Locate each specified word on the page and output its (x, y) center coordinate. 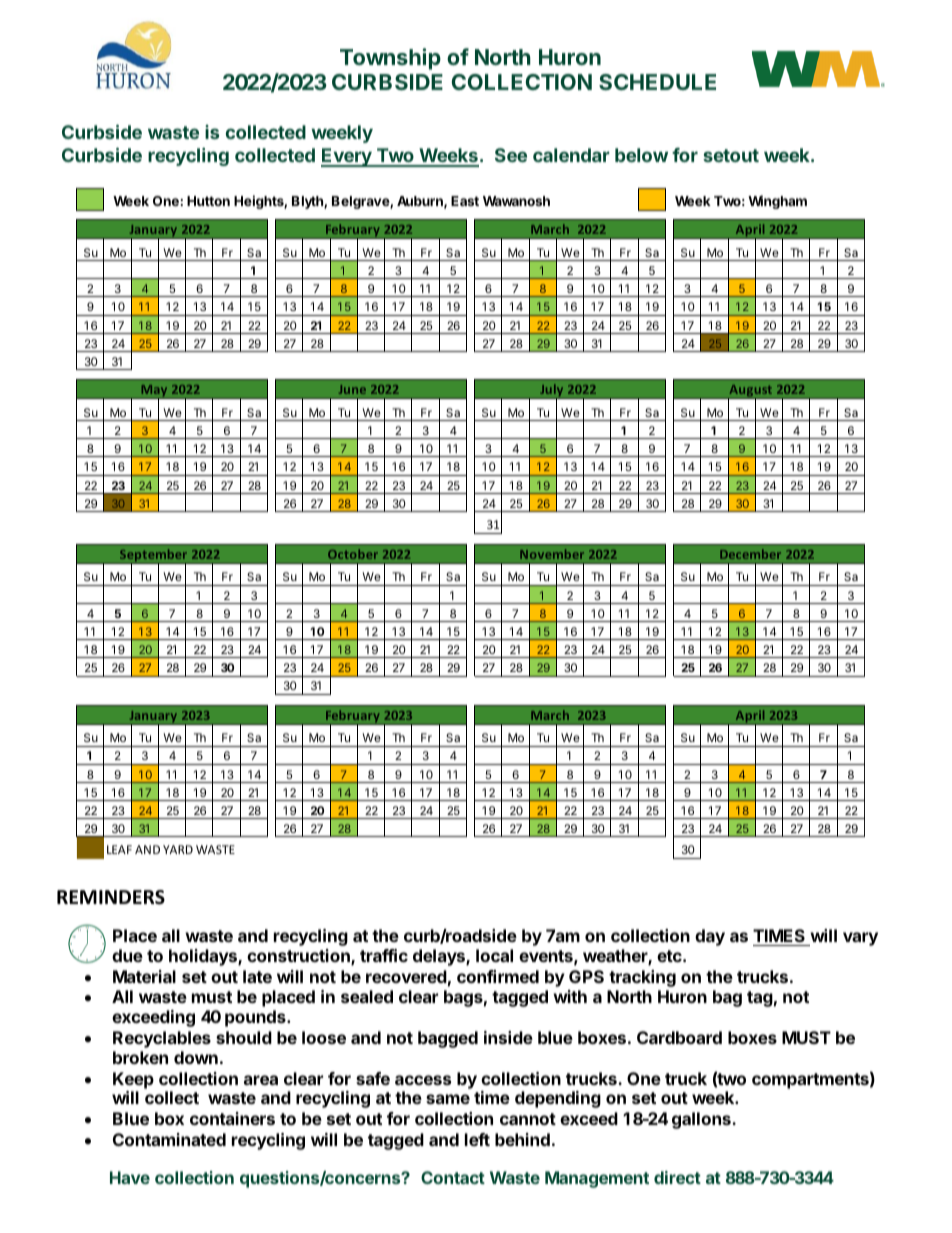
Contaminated (169, 1139)
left (477, 1139)
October (353, 554)
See (511, 155)
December (750, 554)
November (552, 554)
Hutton (208, 201)
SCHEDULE (657, 82)
